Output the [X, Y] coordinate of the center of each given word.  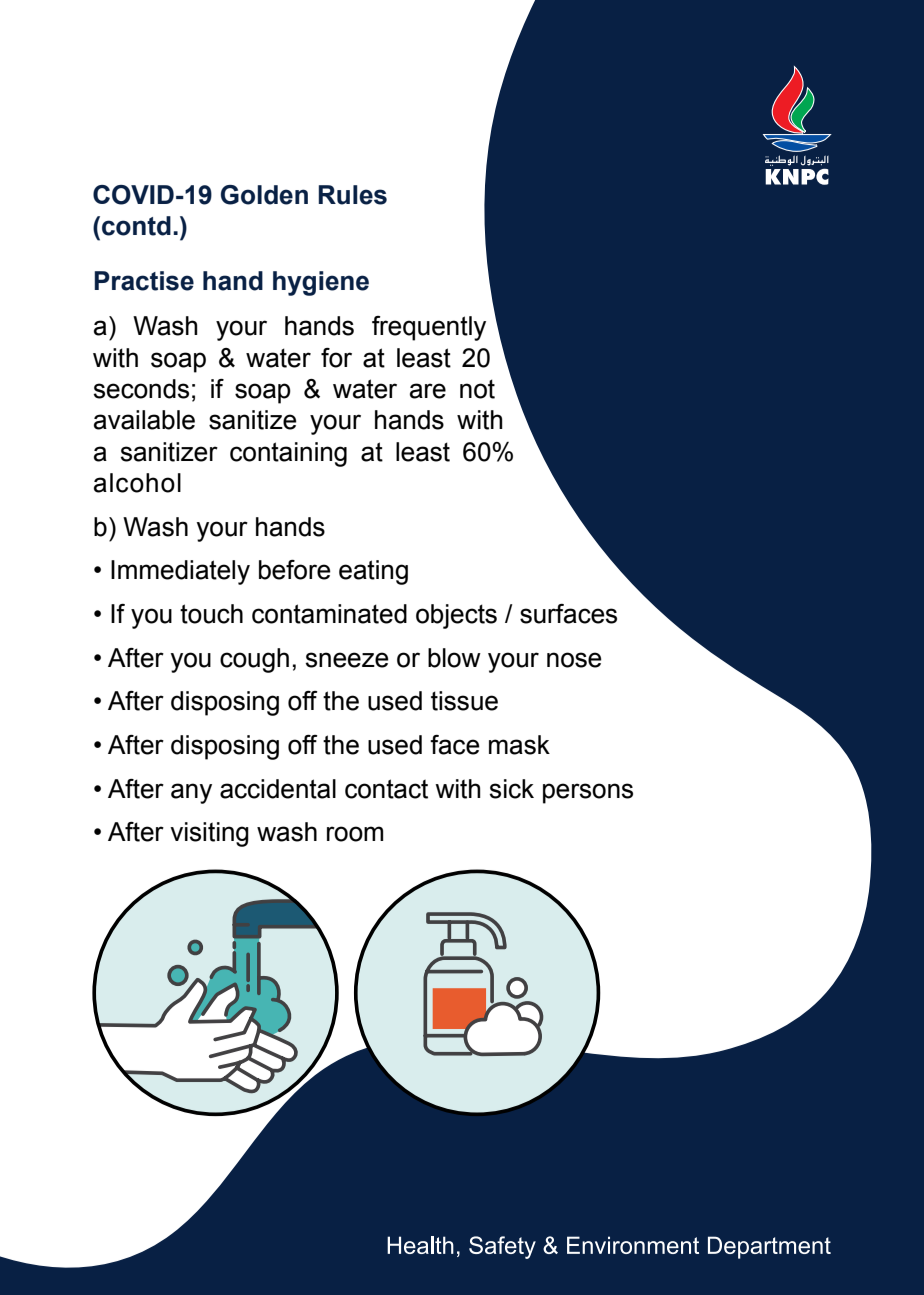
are [428, 391]
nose [574, 660]
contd [136, 226]
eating [373, 572]
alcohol [137, 483]
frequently [429, 328]
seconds [141, 389]
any [191, 793]
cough [254, 660]
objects [456, 616]
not [477, 389]
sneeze [347, 660]
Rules [353, 195]
